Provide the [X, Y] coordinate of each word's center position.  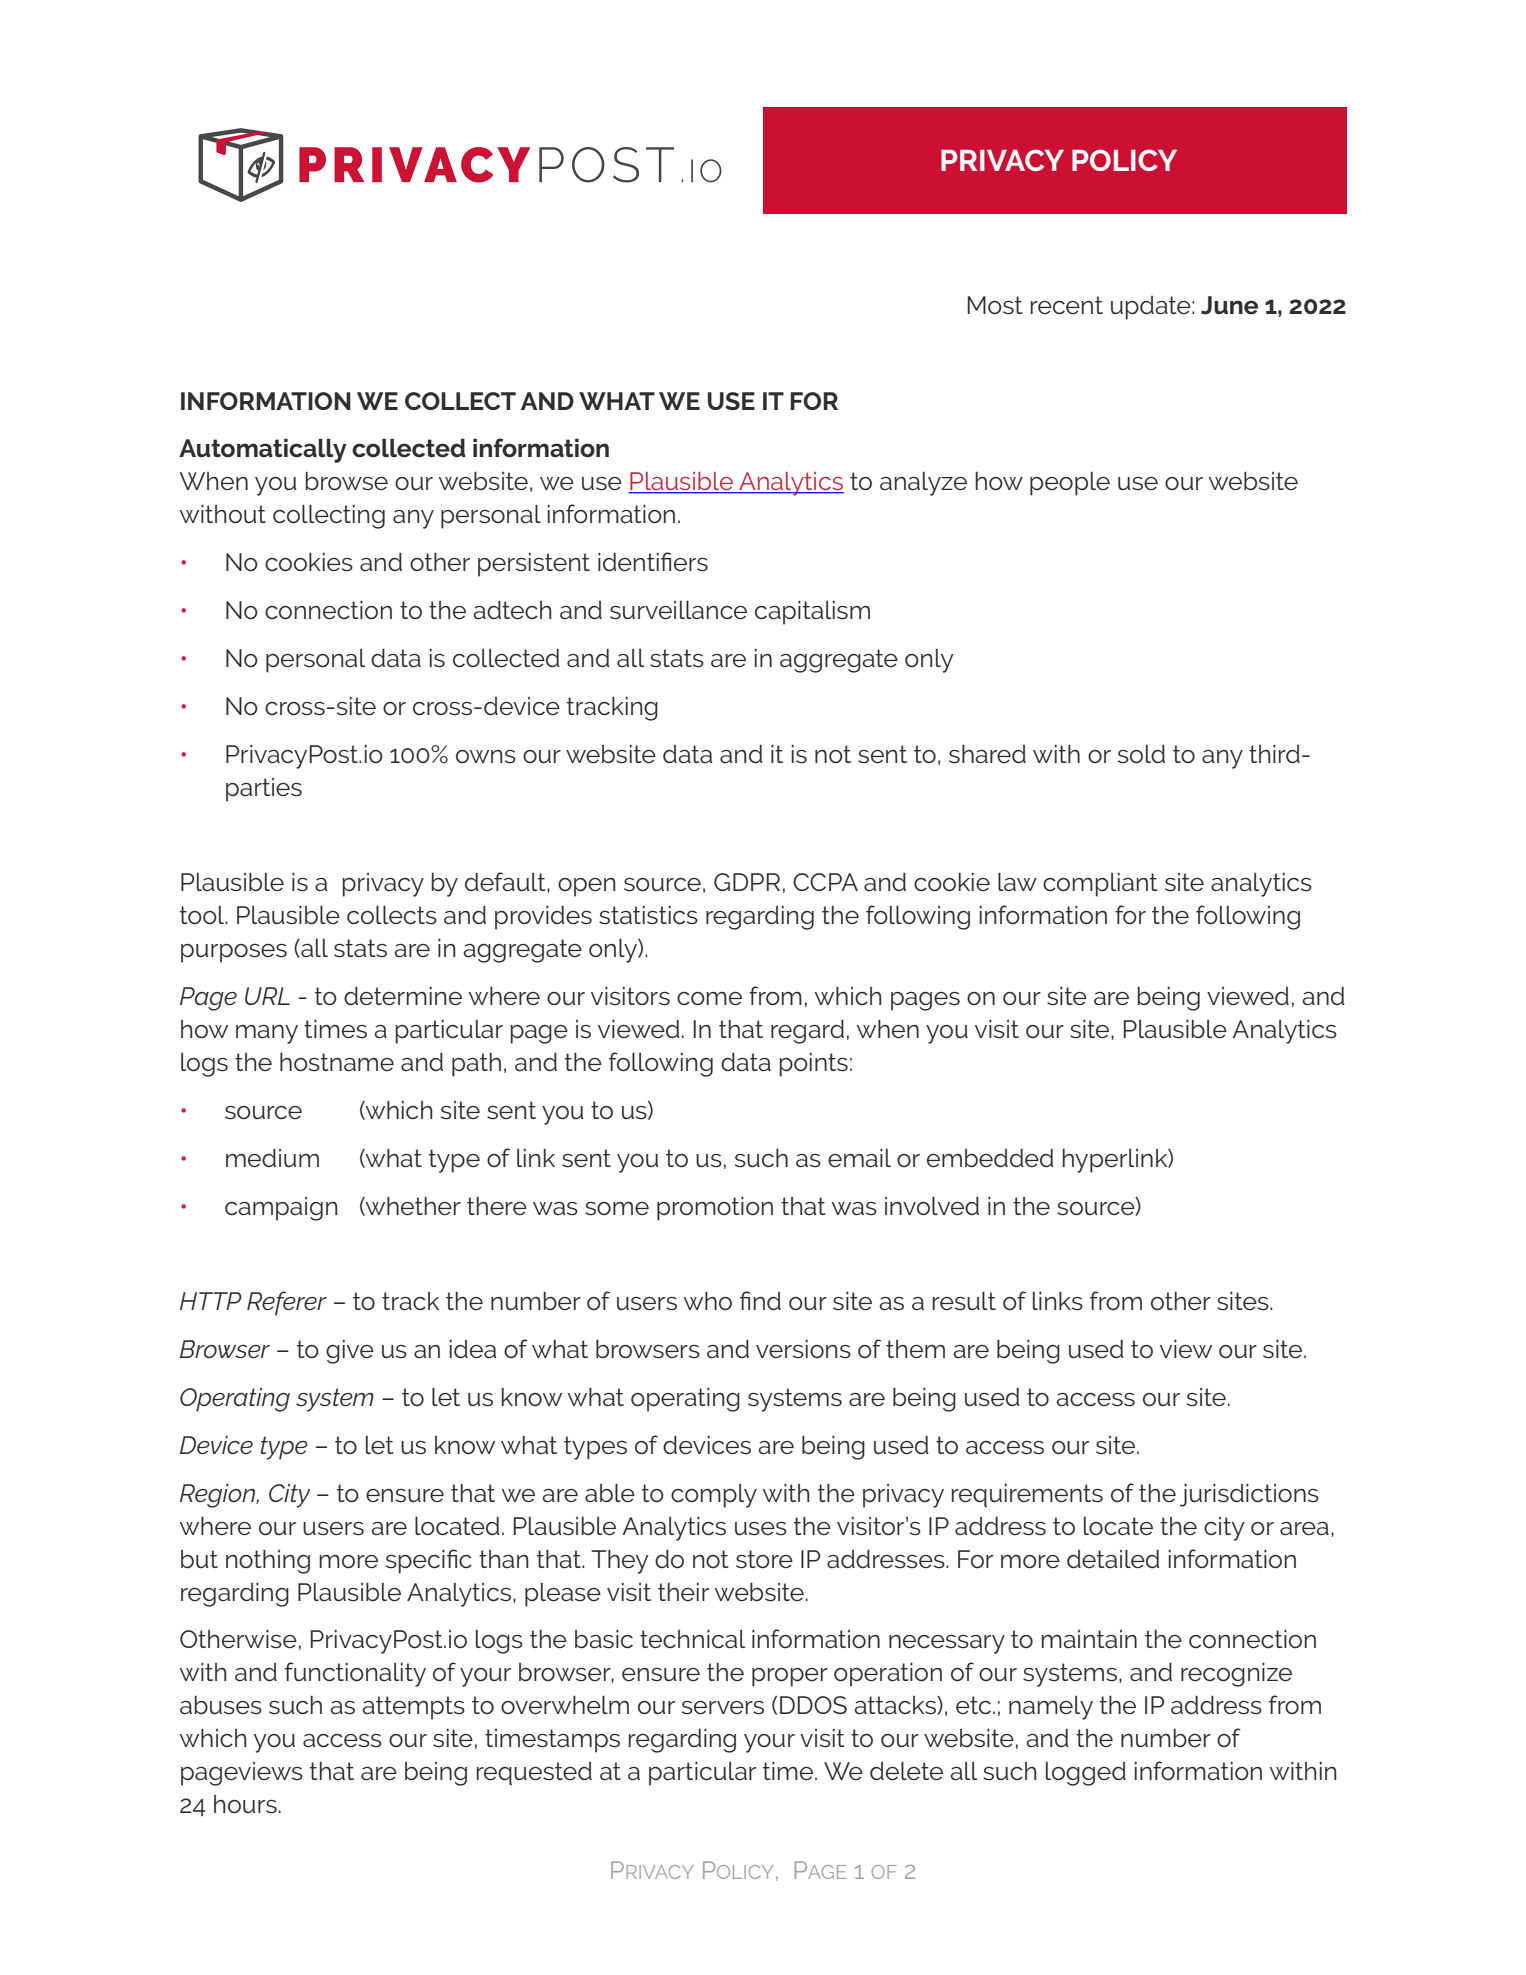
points [814, 1065]
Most [995, 305]
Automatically [263, 450]
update [1152, 308]
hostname [337, 1062]
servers [723, 1708]
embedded [990, 1158]
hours [245, 1804]
